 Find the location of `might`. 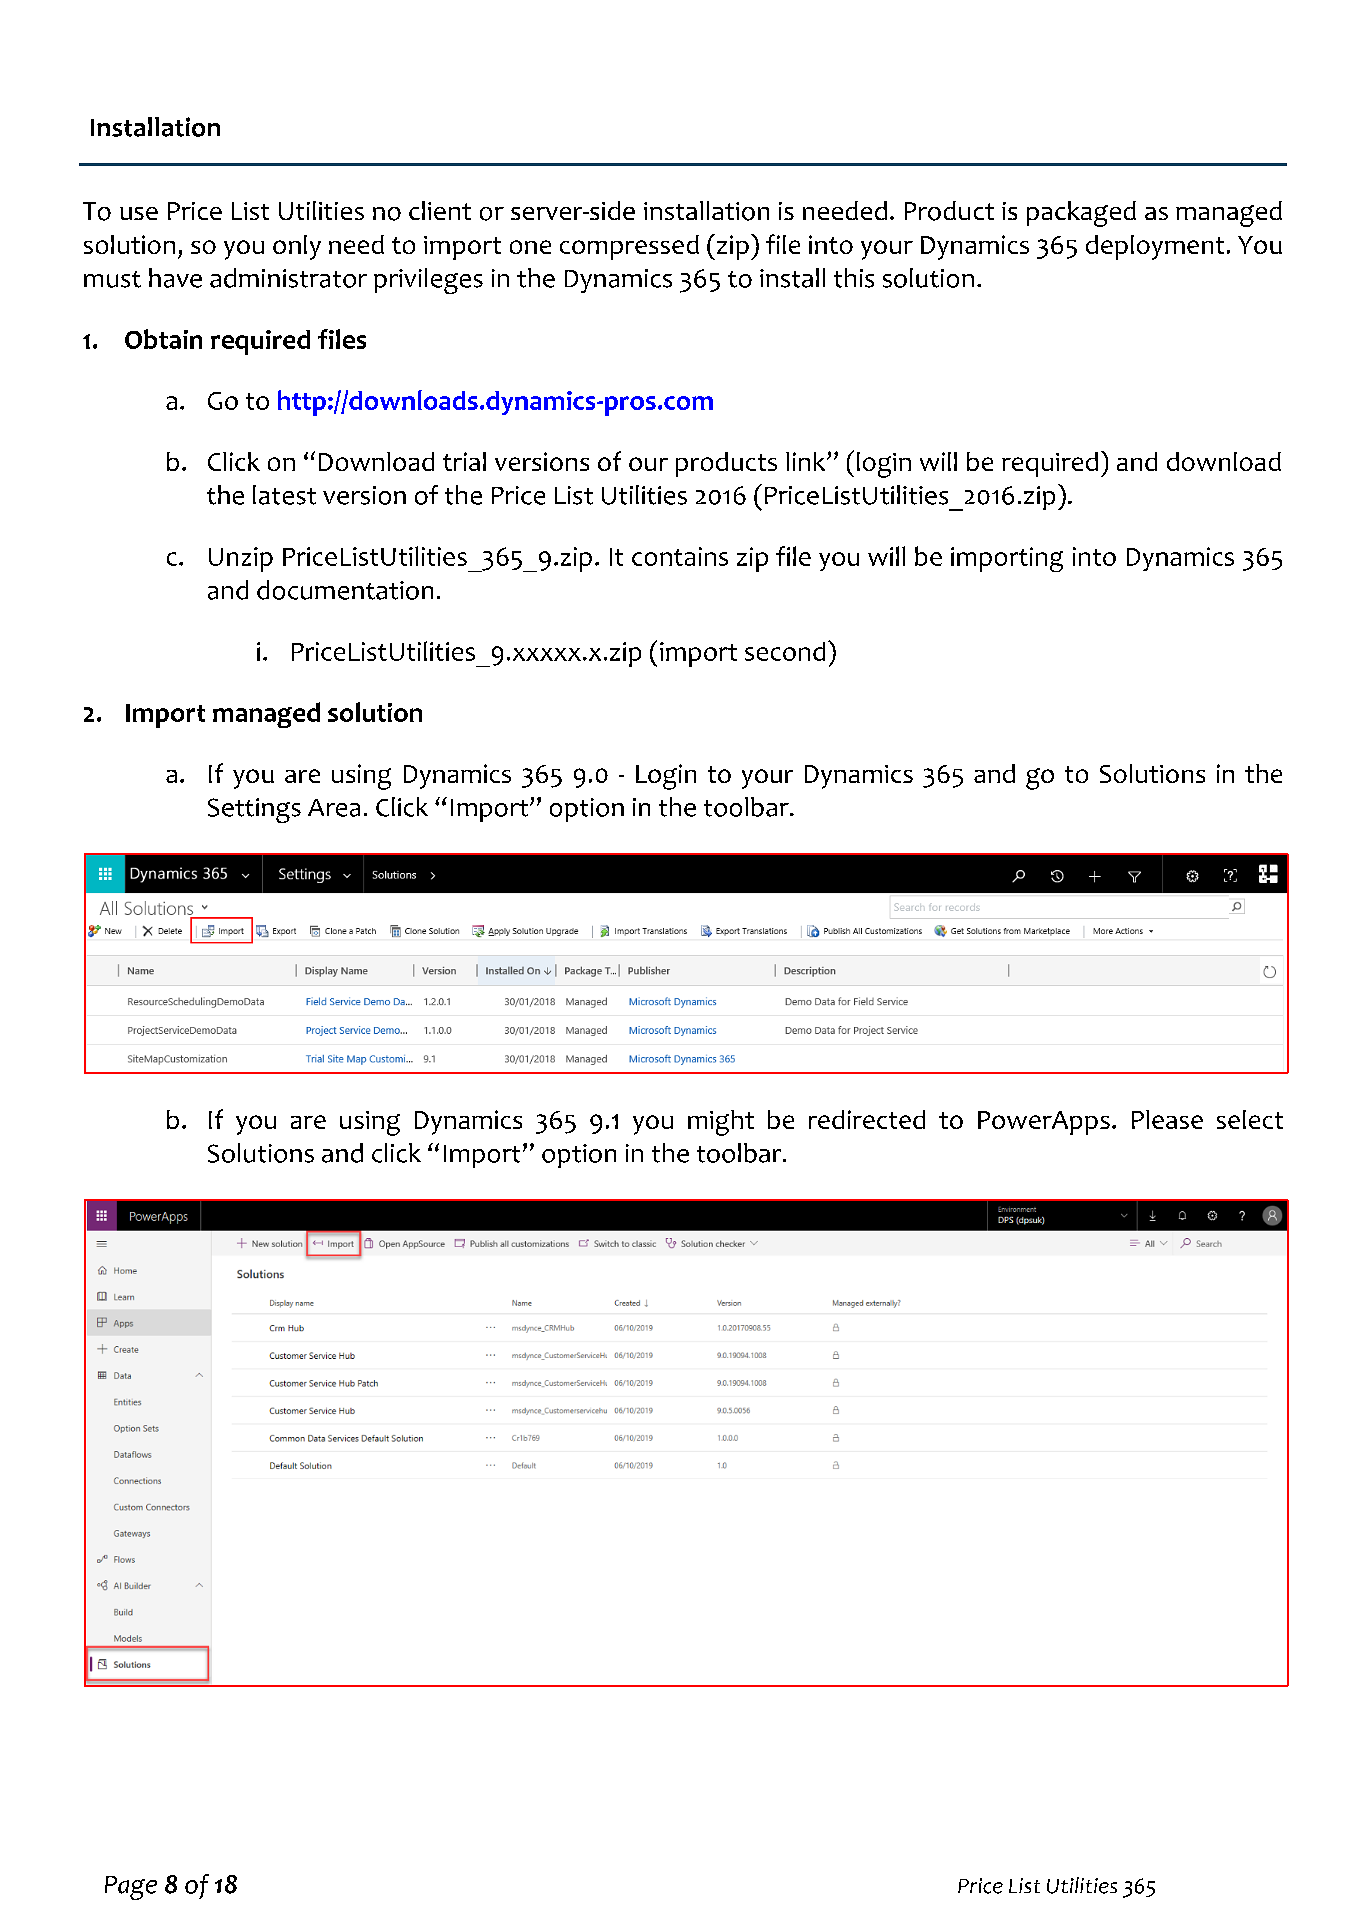

might is located at coordinates (721, 1123).
